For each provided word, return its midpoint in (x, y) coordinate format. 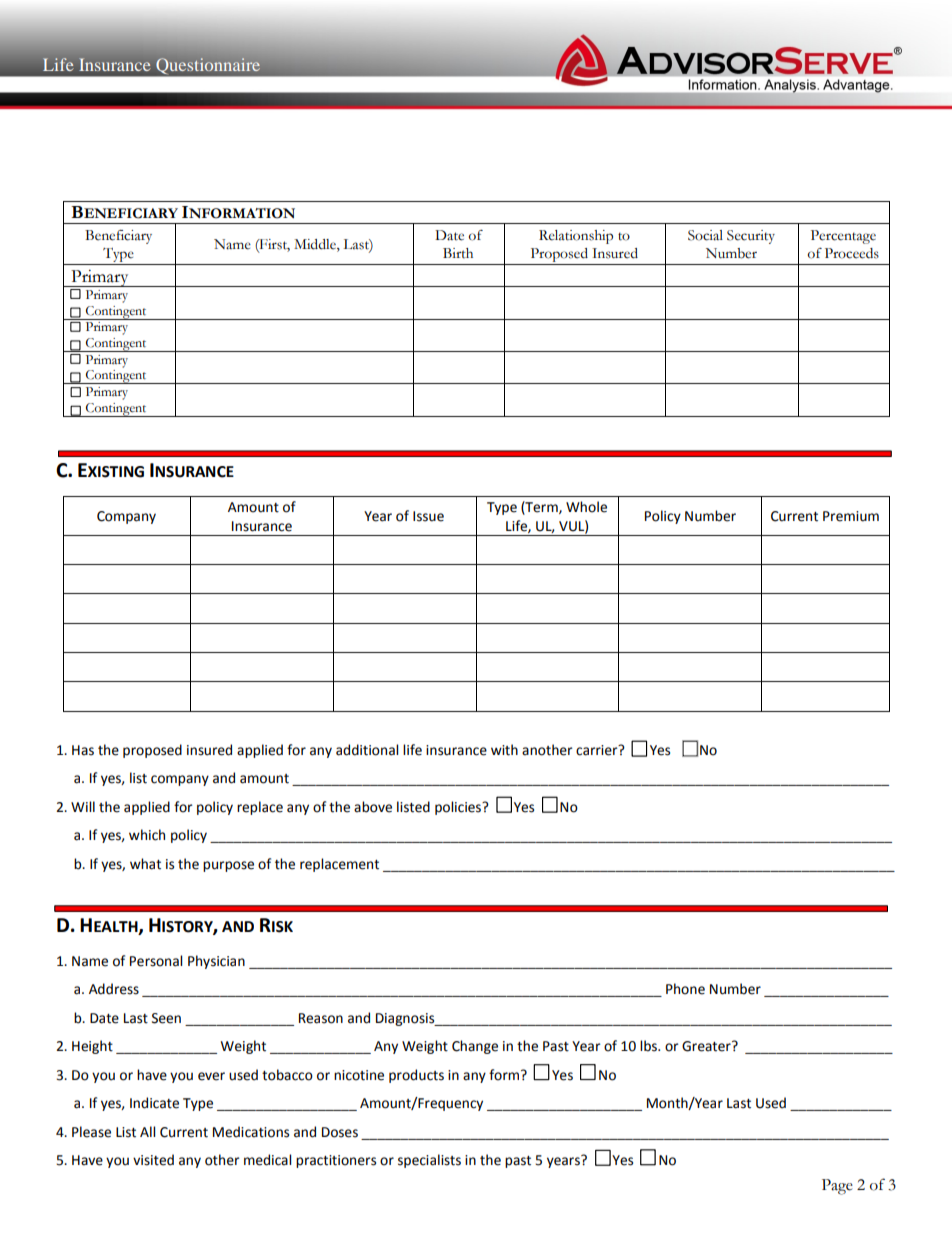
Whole (586, 507)
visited (153, 1160)
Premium (851, 516)
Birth (458, 253)
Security (751, 237)
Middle (316, 245)
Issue (428, 516)
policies (459, 808)
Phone (685, 989)
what (145, 864)
